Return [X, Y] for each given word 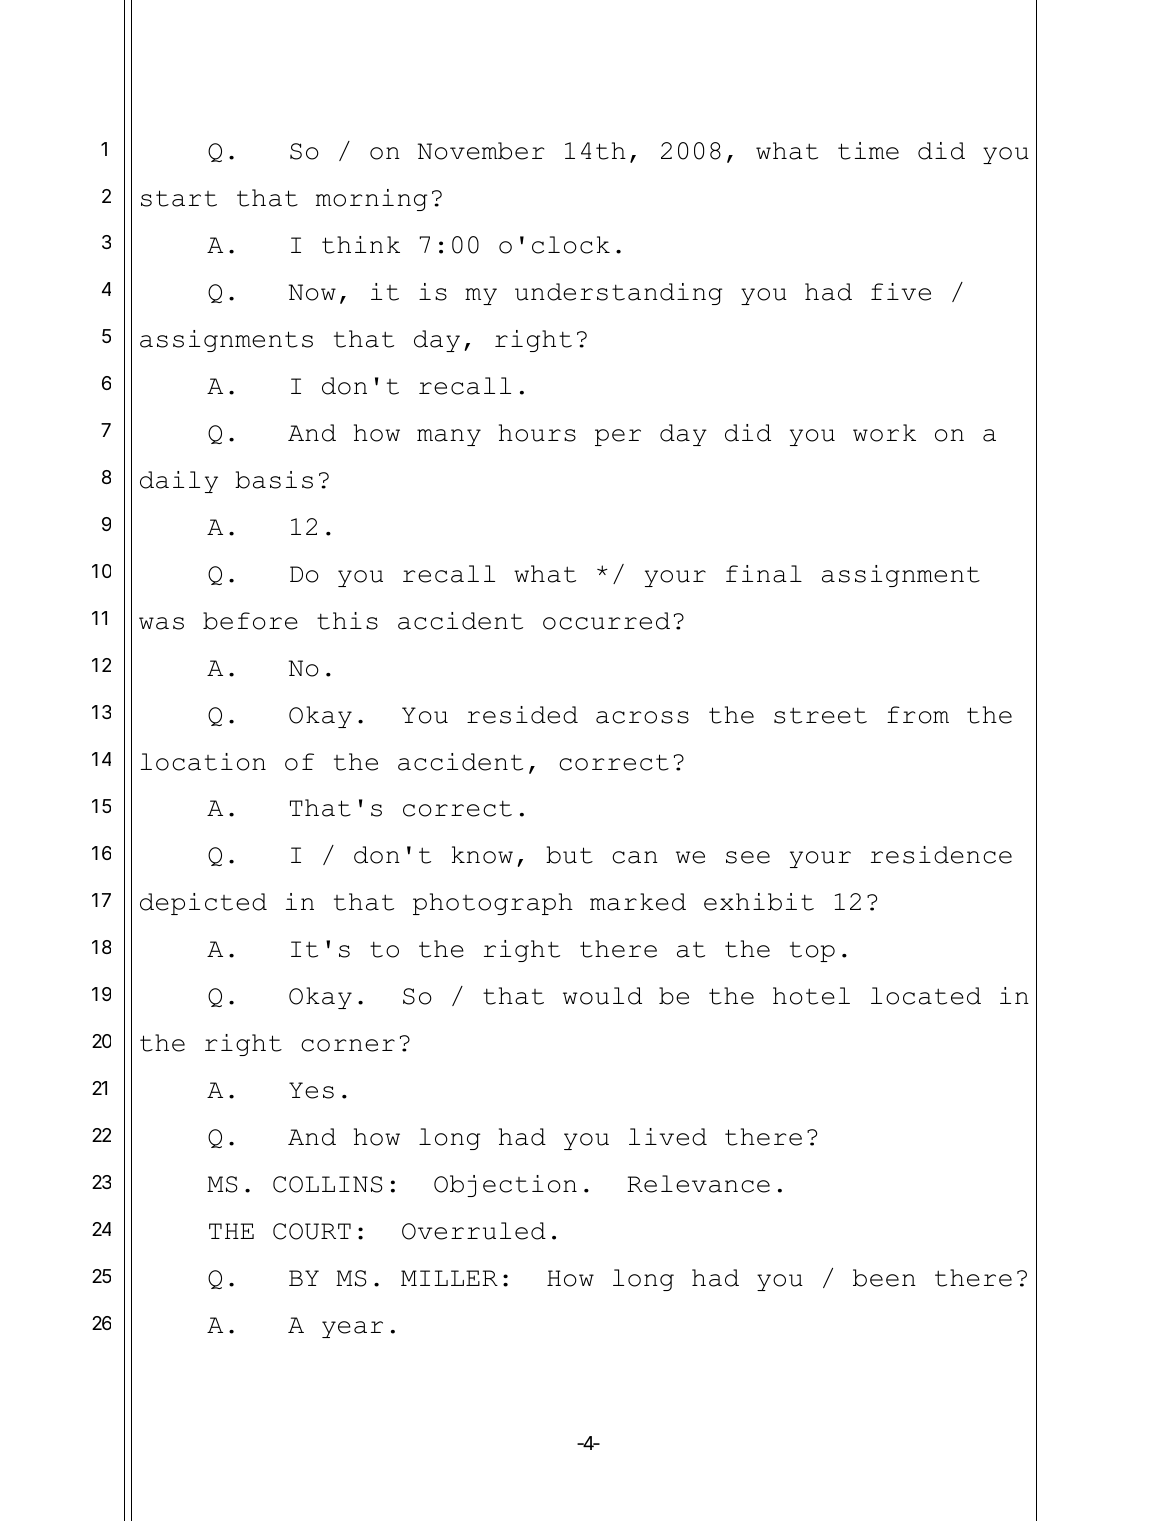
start [179, 198]
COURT [312, 1231]
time [868, 151]
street [820, 715]
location [203, 762]
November [481, 151]
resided [522, 715]
